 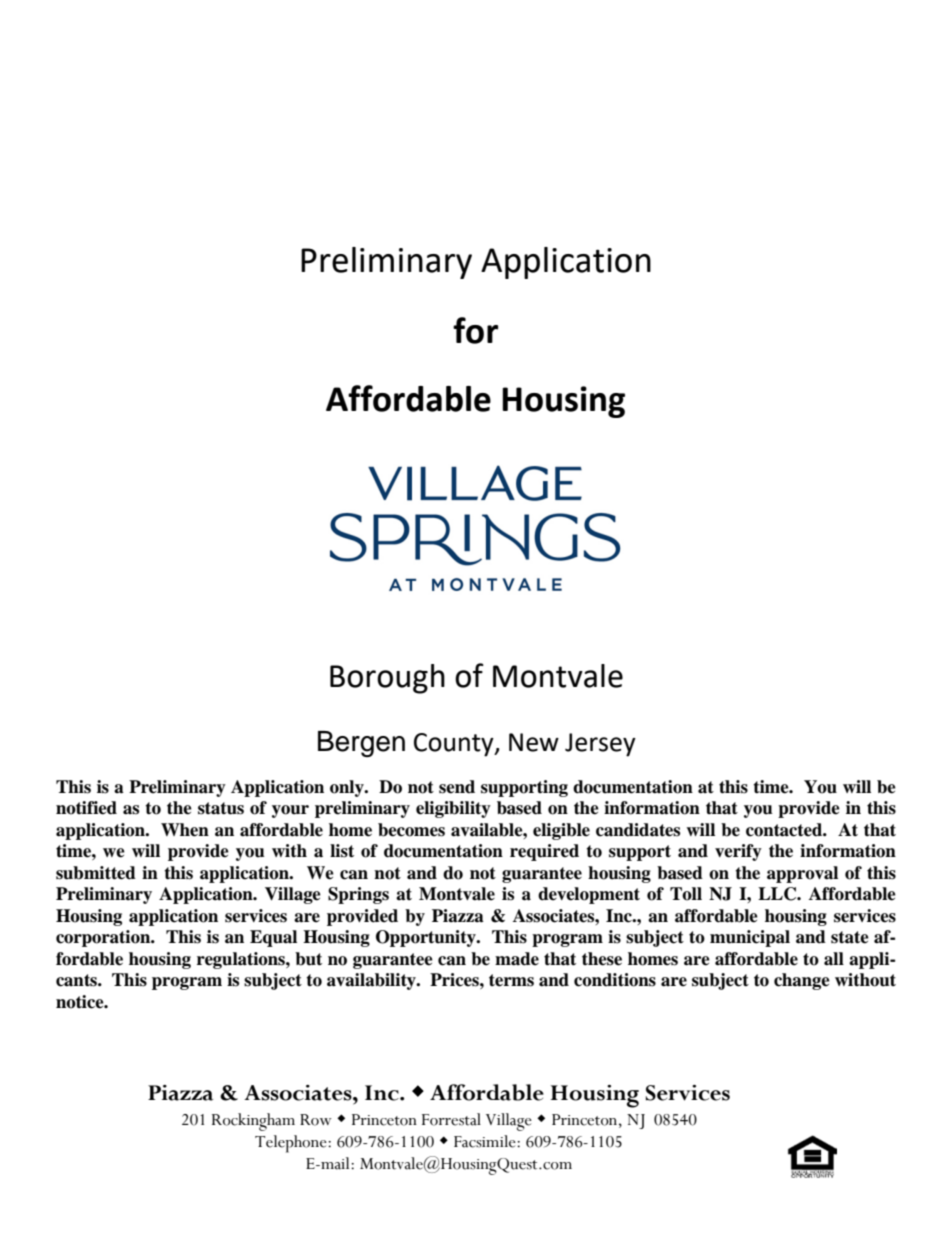 I want to click on verify, so click(x=738, y=852).
